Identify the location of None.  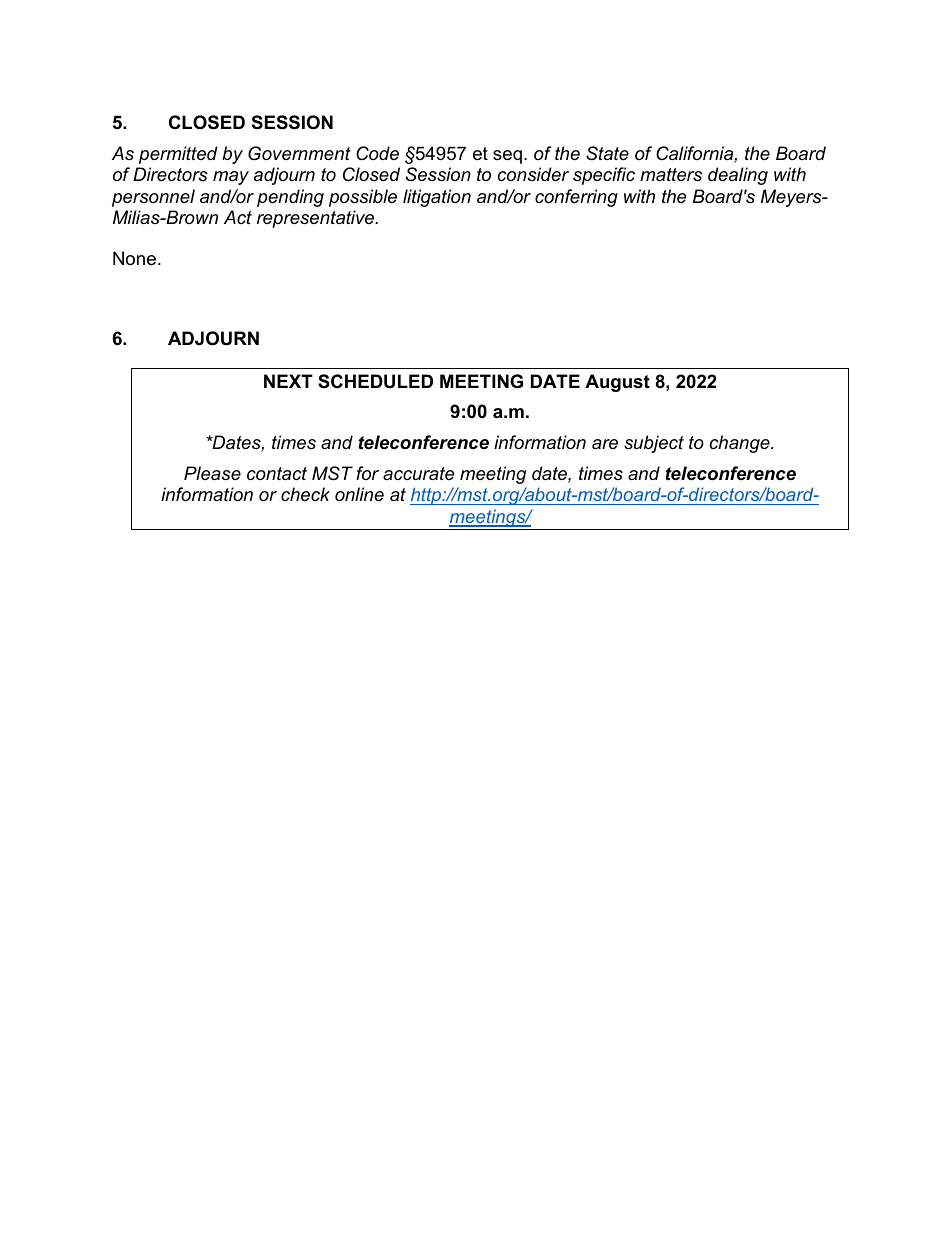
(134, 258).
